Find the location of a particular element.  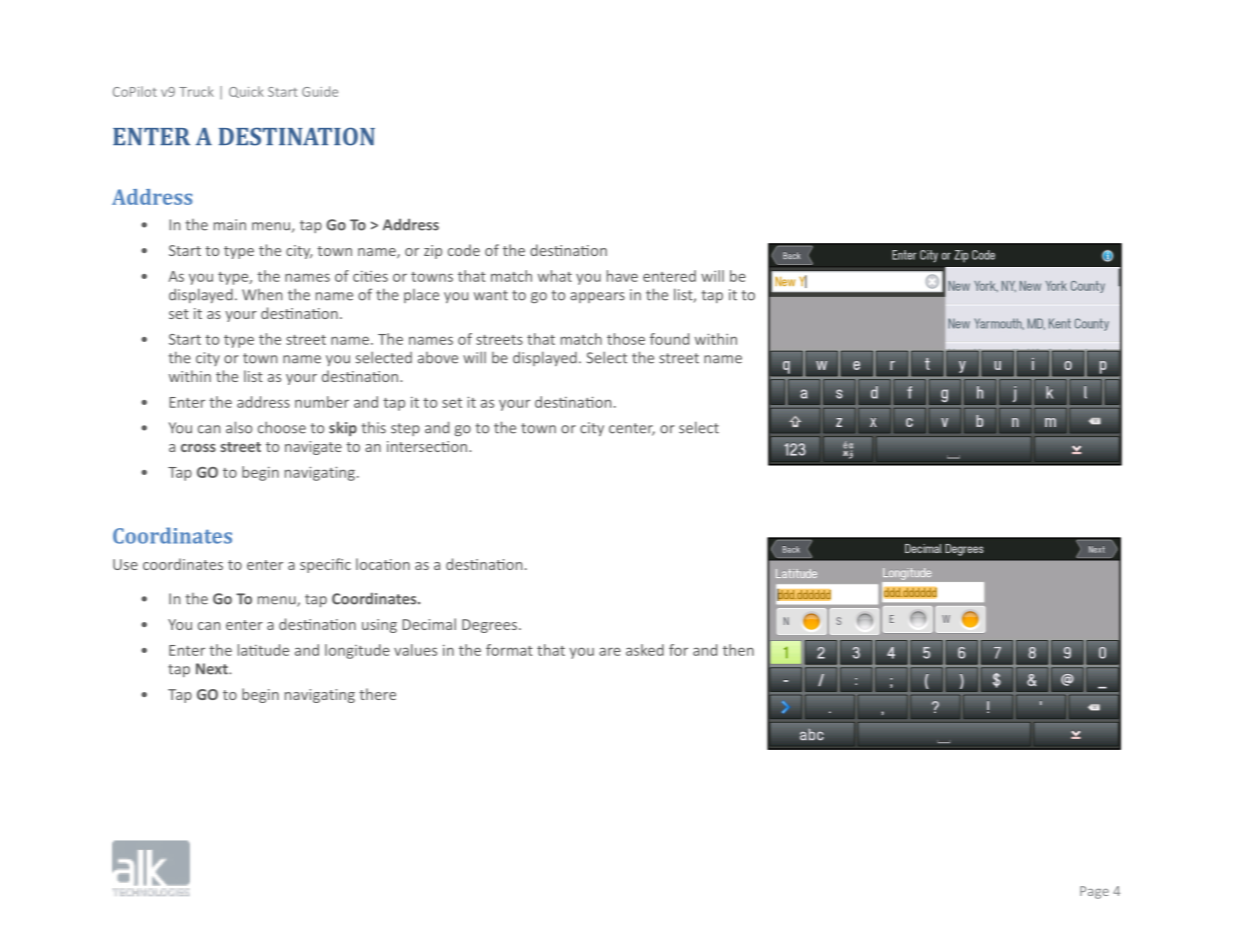

cross is located at coordinates (198, 448).
